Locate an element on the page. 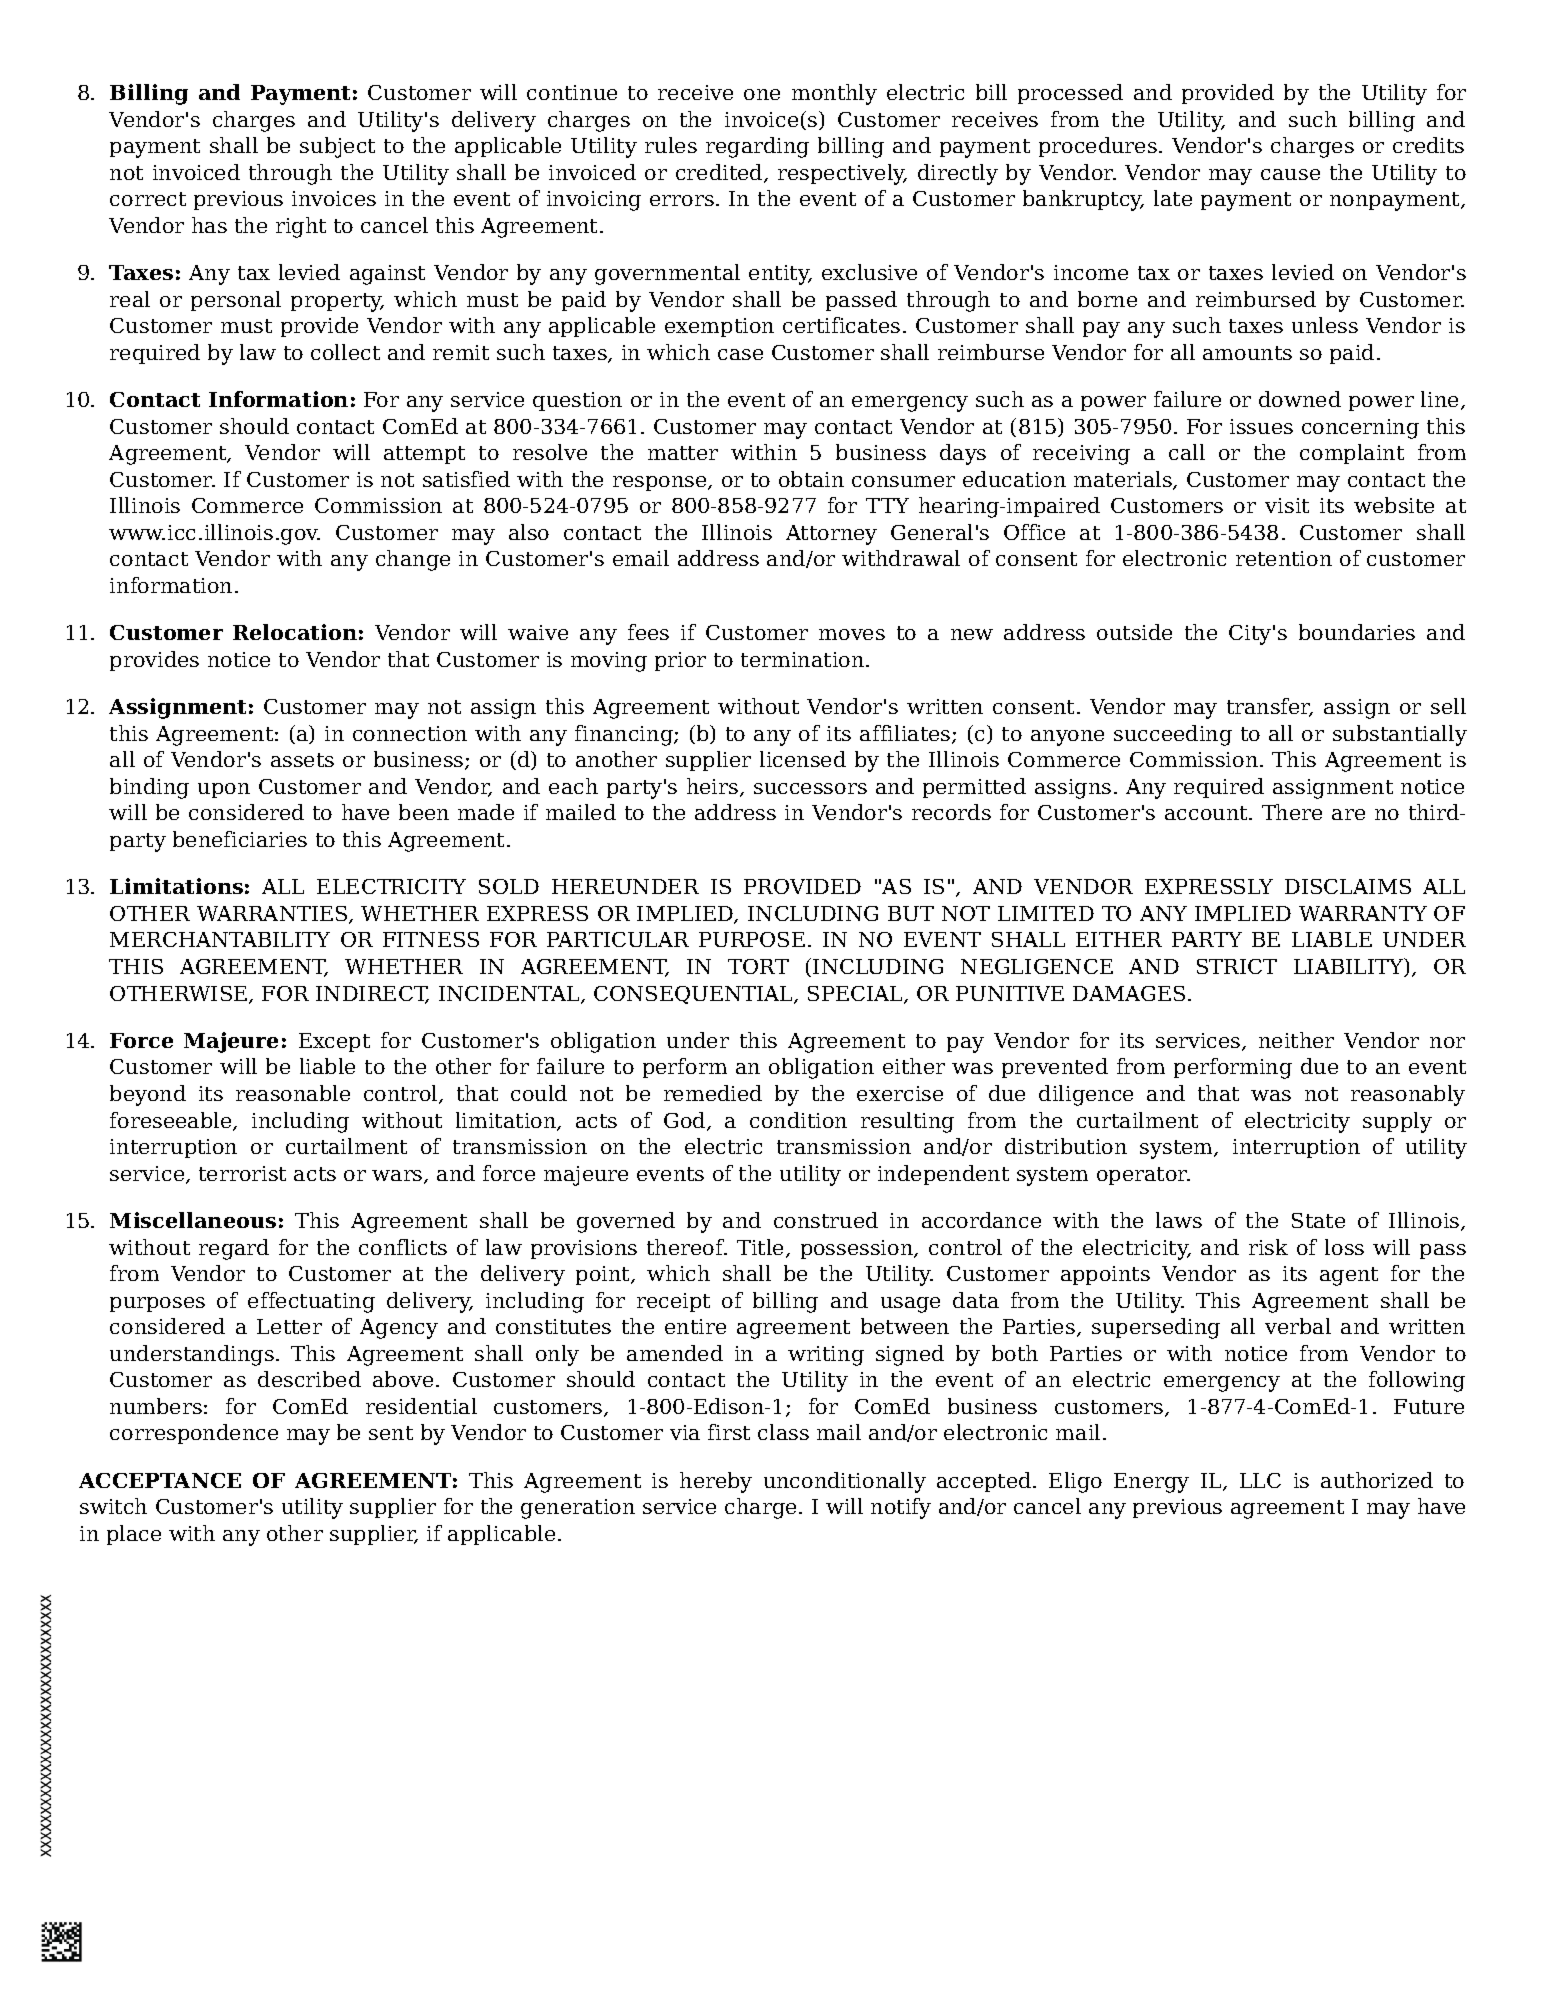 The width and height of the page is (1547, 2002). Except is located at coordinates (334, 1042).
